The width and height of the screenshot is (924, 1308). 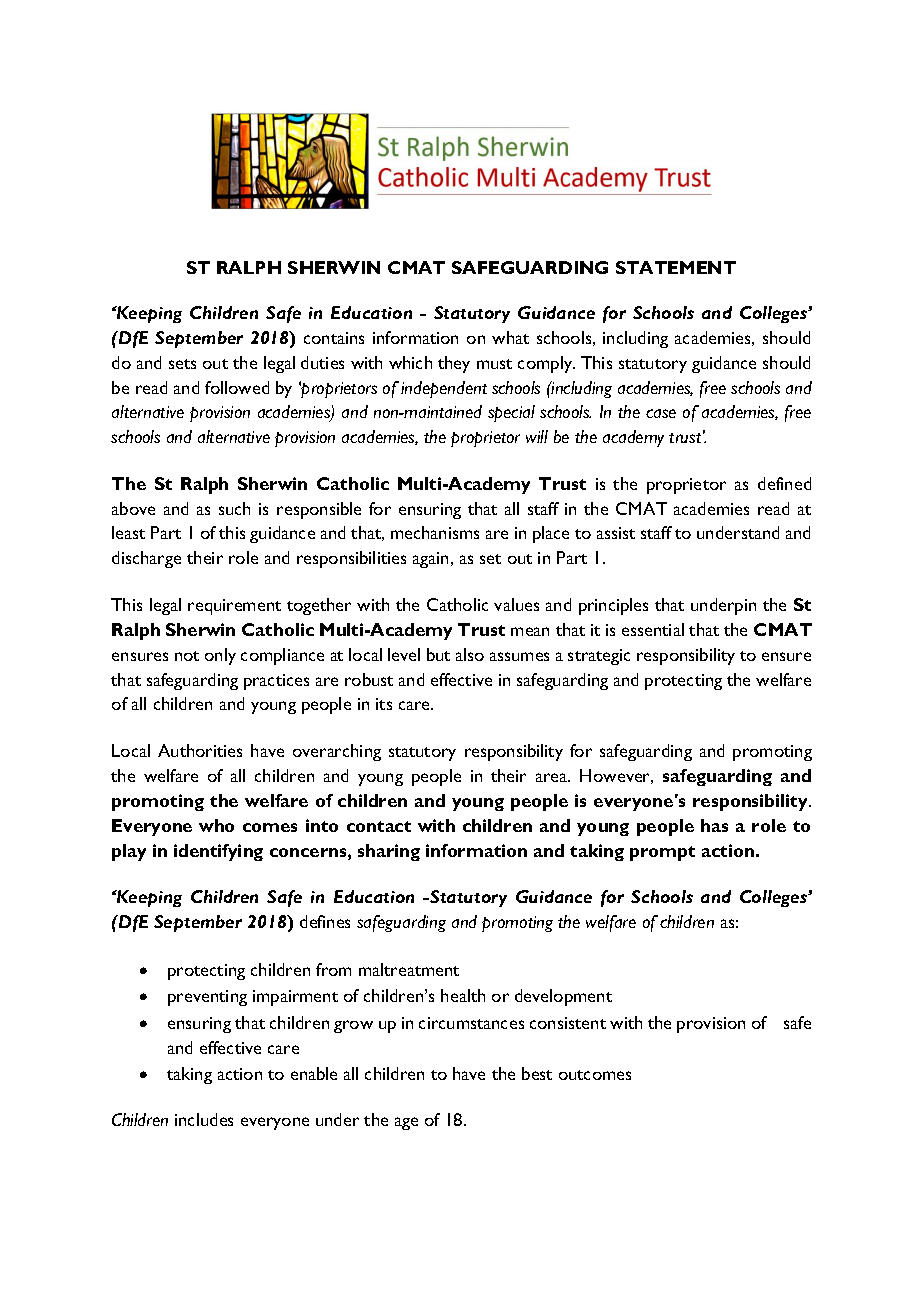 What do you see at coordinates (676, 267) in the screenshot?
I see `STATEMENT` at bounding box center [676, 267].
